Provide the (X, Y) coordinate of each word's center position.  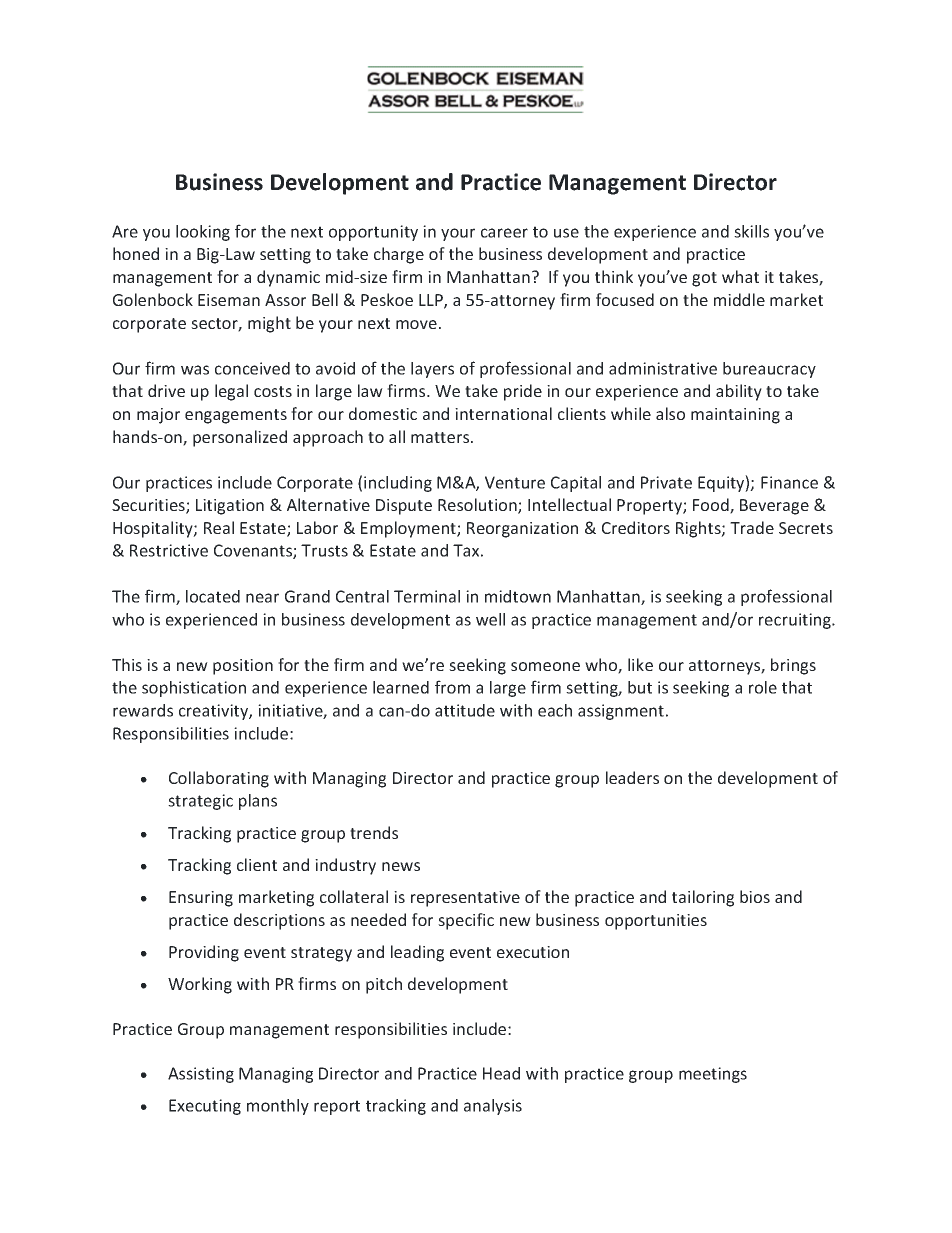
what (740, 276)
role (763, 687)
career (504, 233)
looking (203, 233)
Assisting (201, 1075)
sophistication (194, 689)
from (452, 687)
